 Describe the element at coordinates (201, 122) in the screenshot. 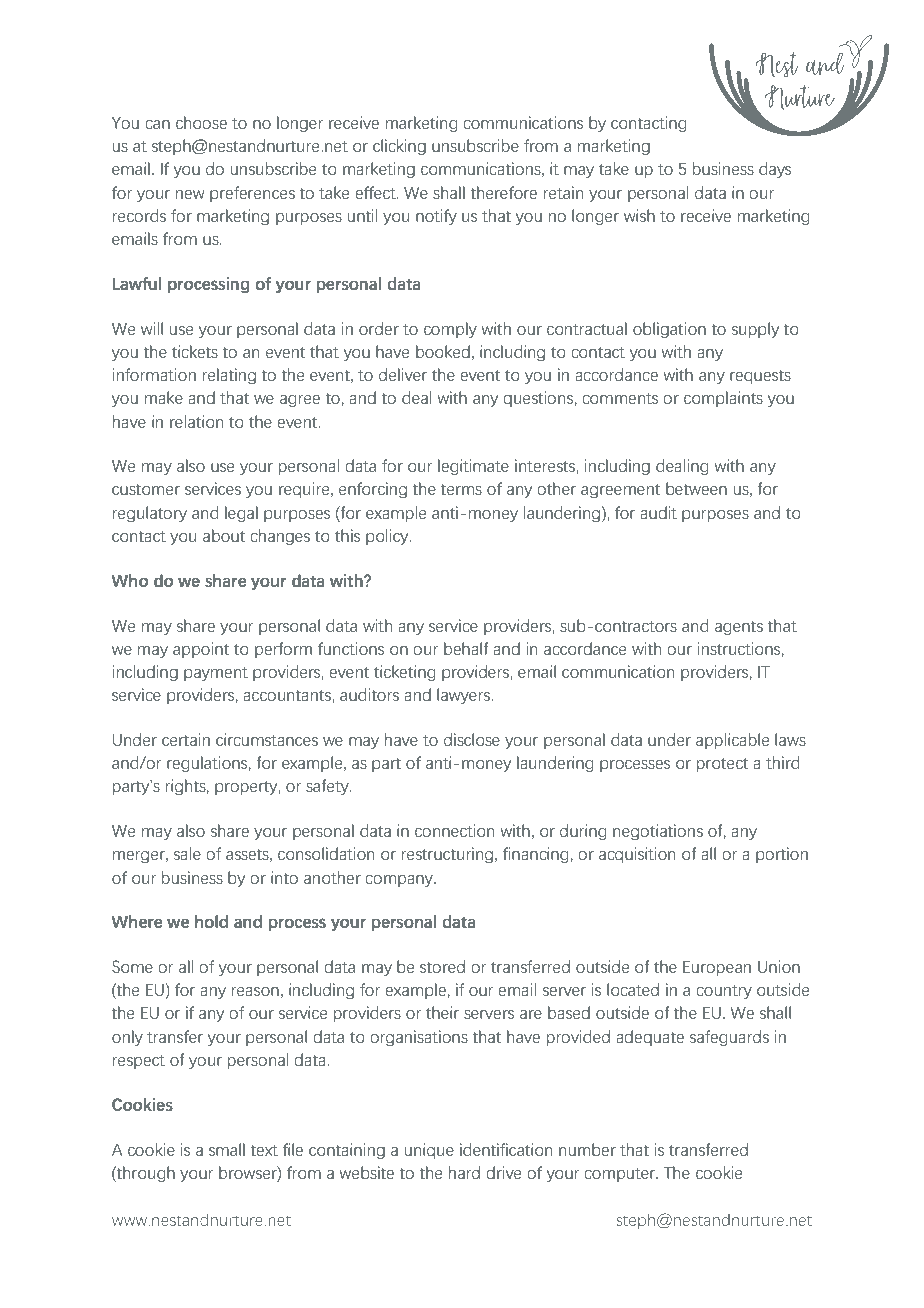

I see `choose` at that location.
